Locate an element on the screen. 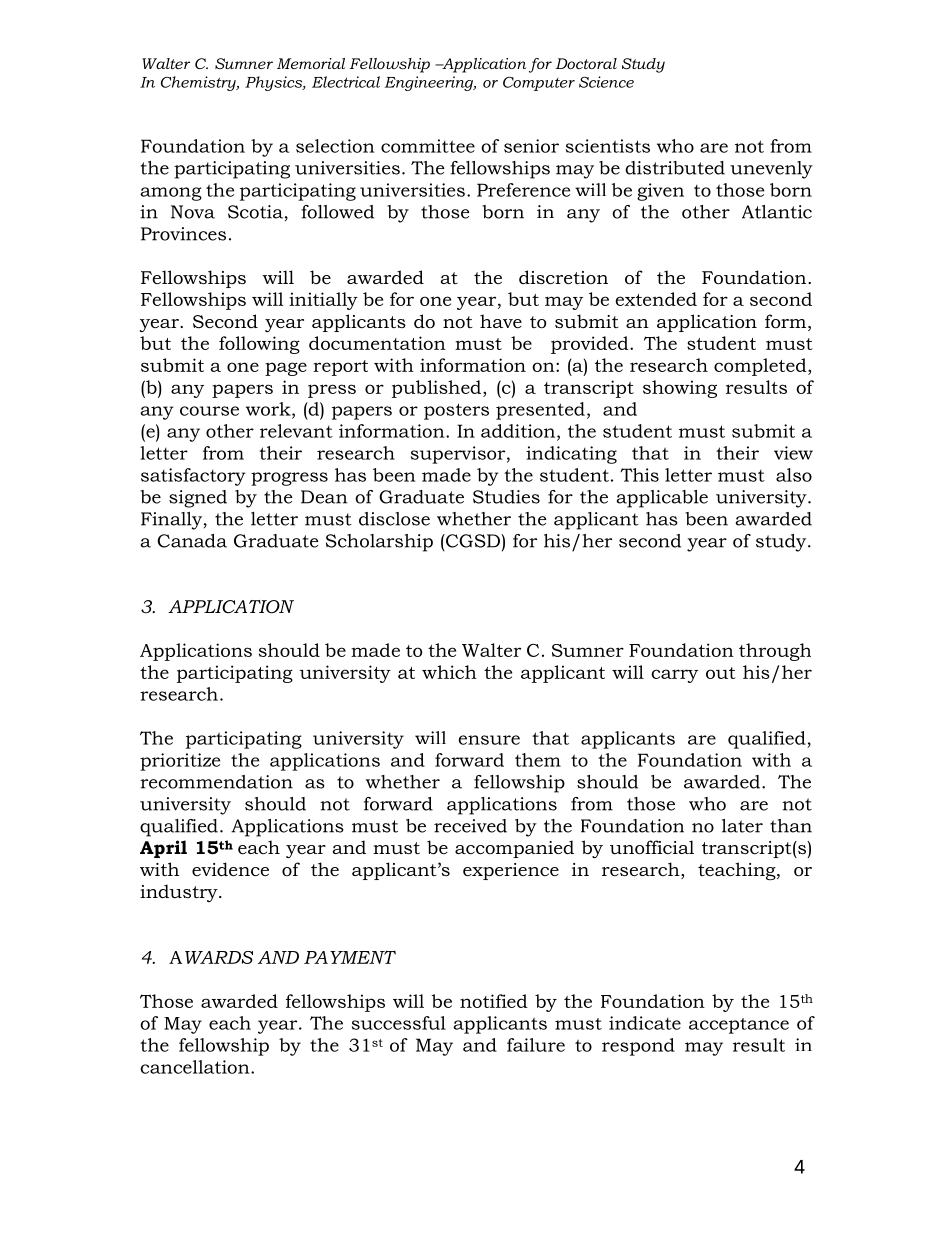 The image size is (952, 1233). Canada is located at coordinates (192, 541).
